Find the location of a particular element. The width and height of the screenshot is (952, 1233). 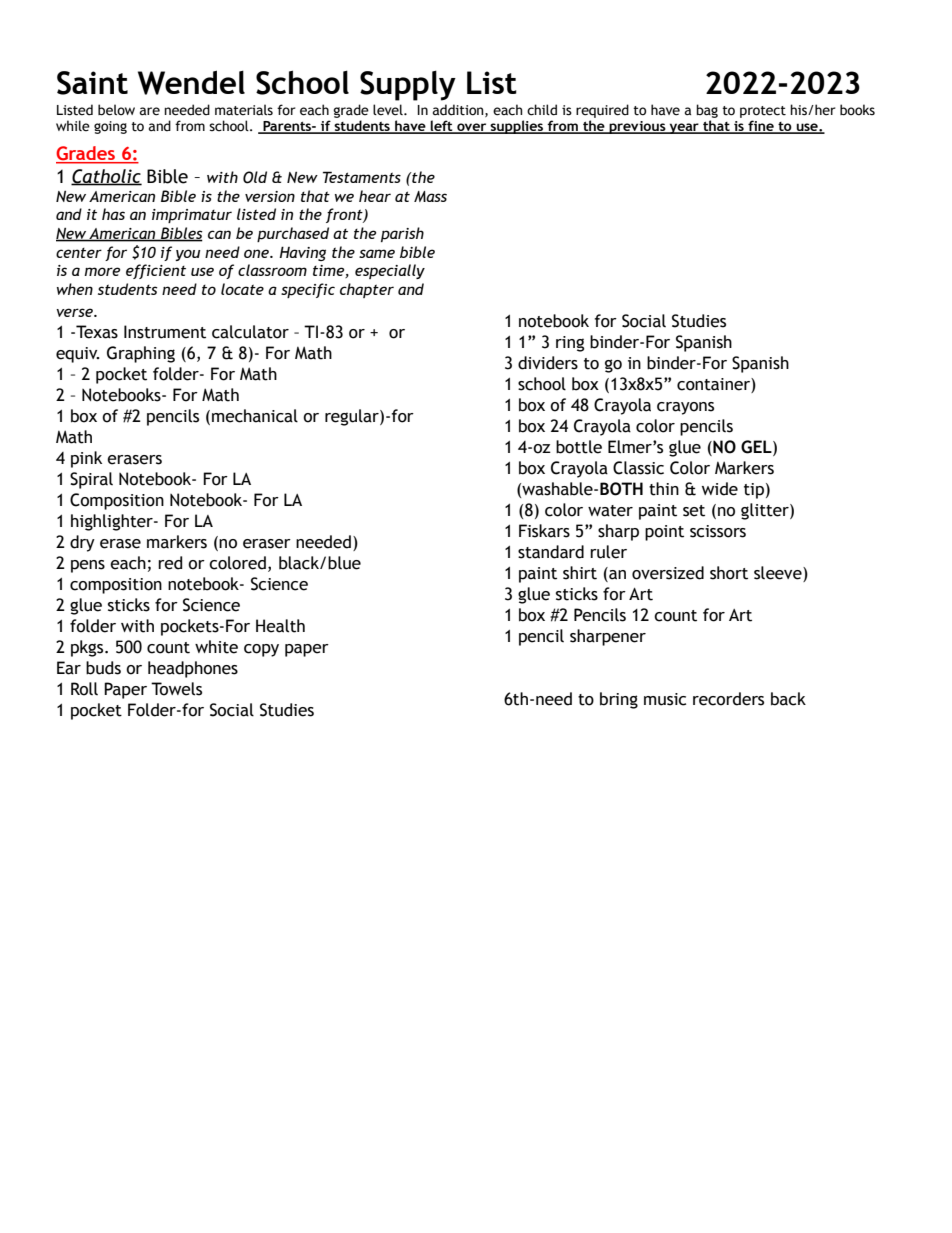

recorders is located at coordinates (728, 699).
